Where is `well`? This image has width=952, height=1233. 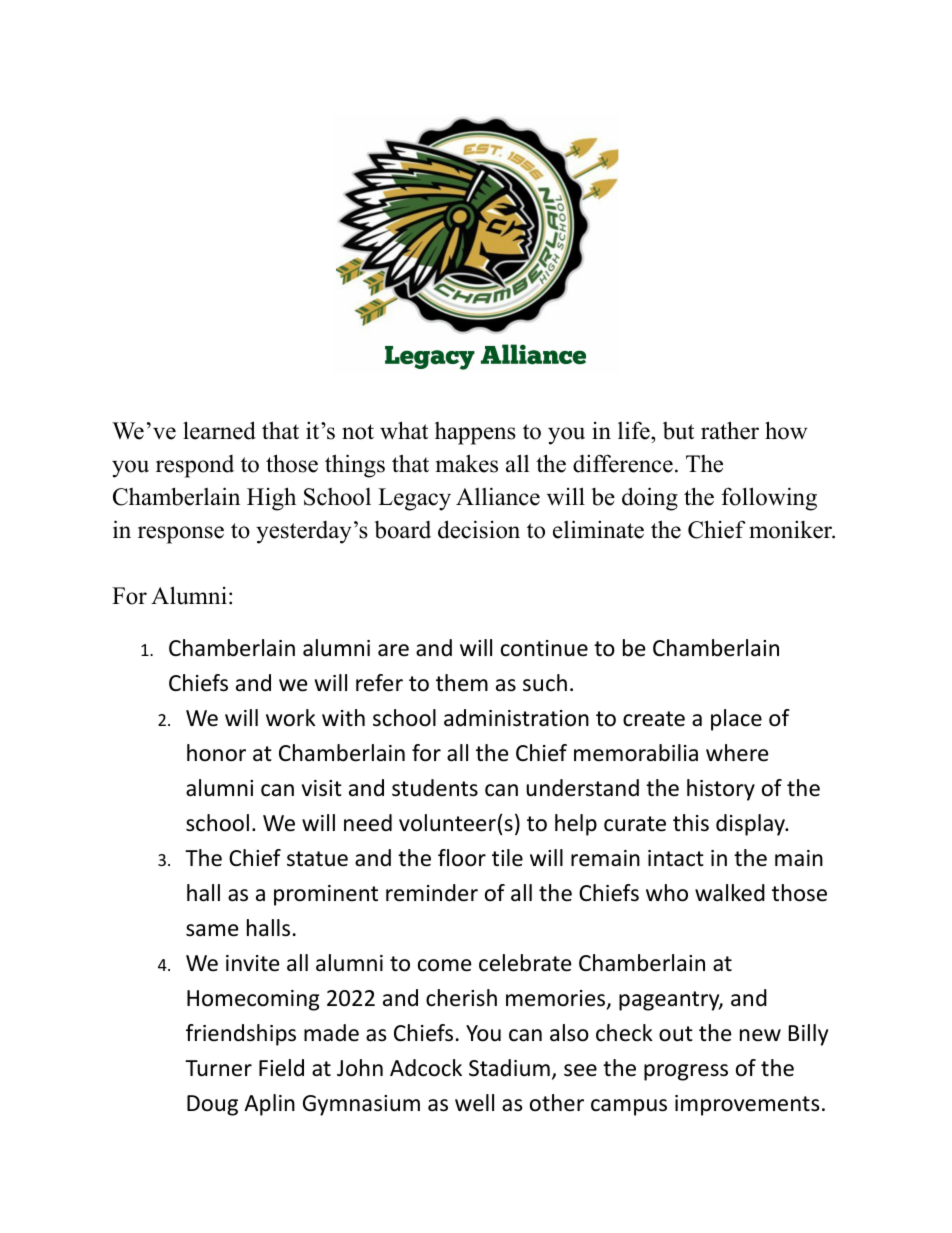
well is located at coordinates (474, 1103).
